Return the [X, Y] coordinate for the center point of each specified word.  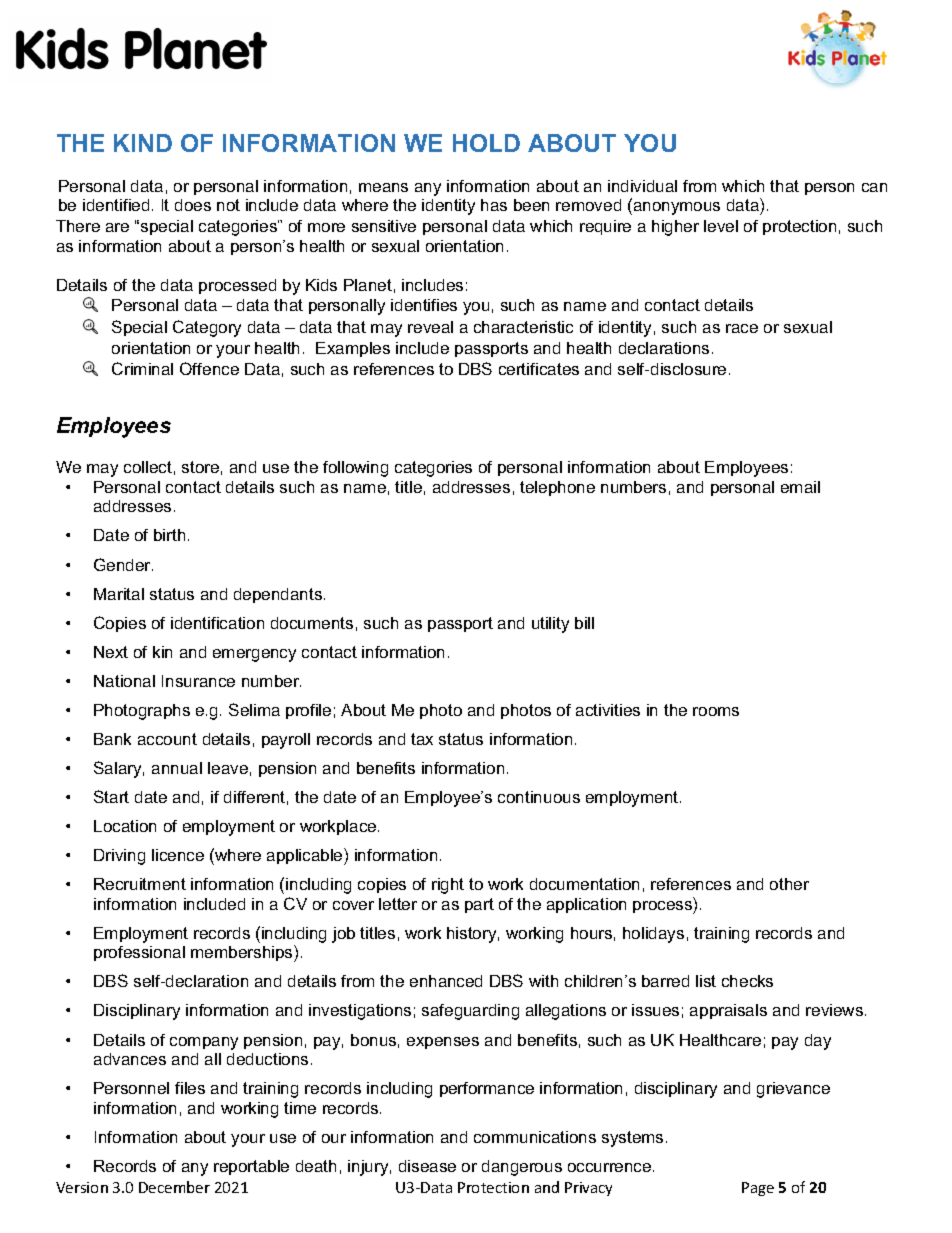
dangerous [522, 1168]
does [193, 205]
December [174, 1187]
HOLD [486, 143]
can [874, 187]
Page [758, 1189]
